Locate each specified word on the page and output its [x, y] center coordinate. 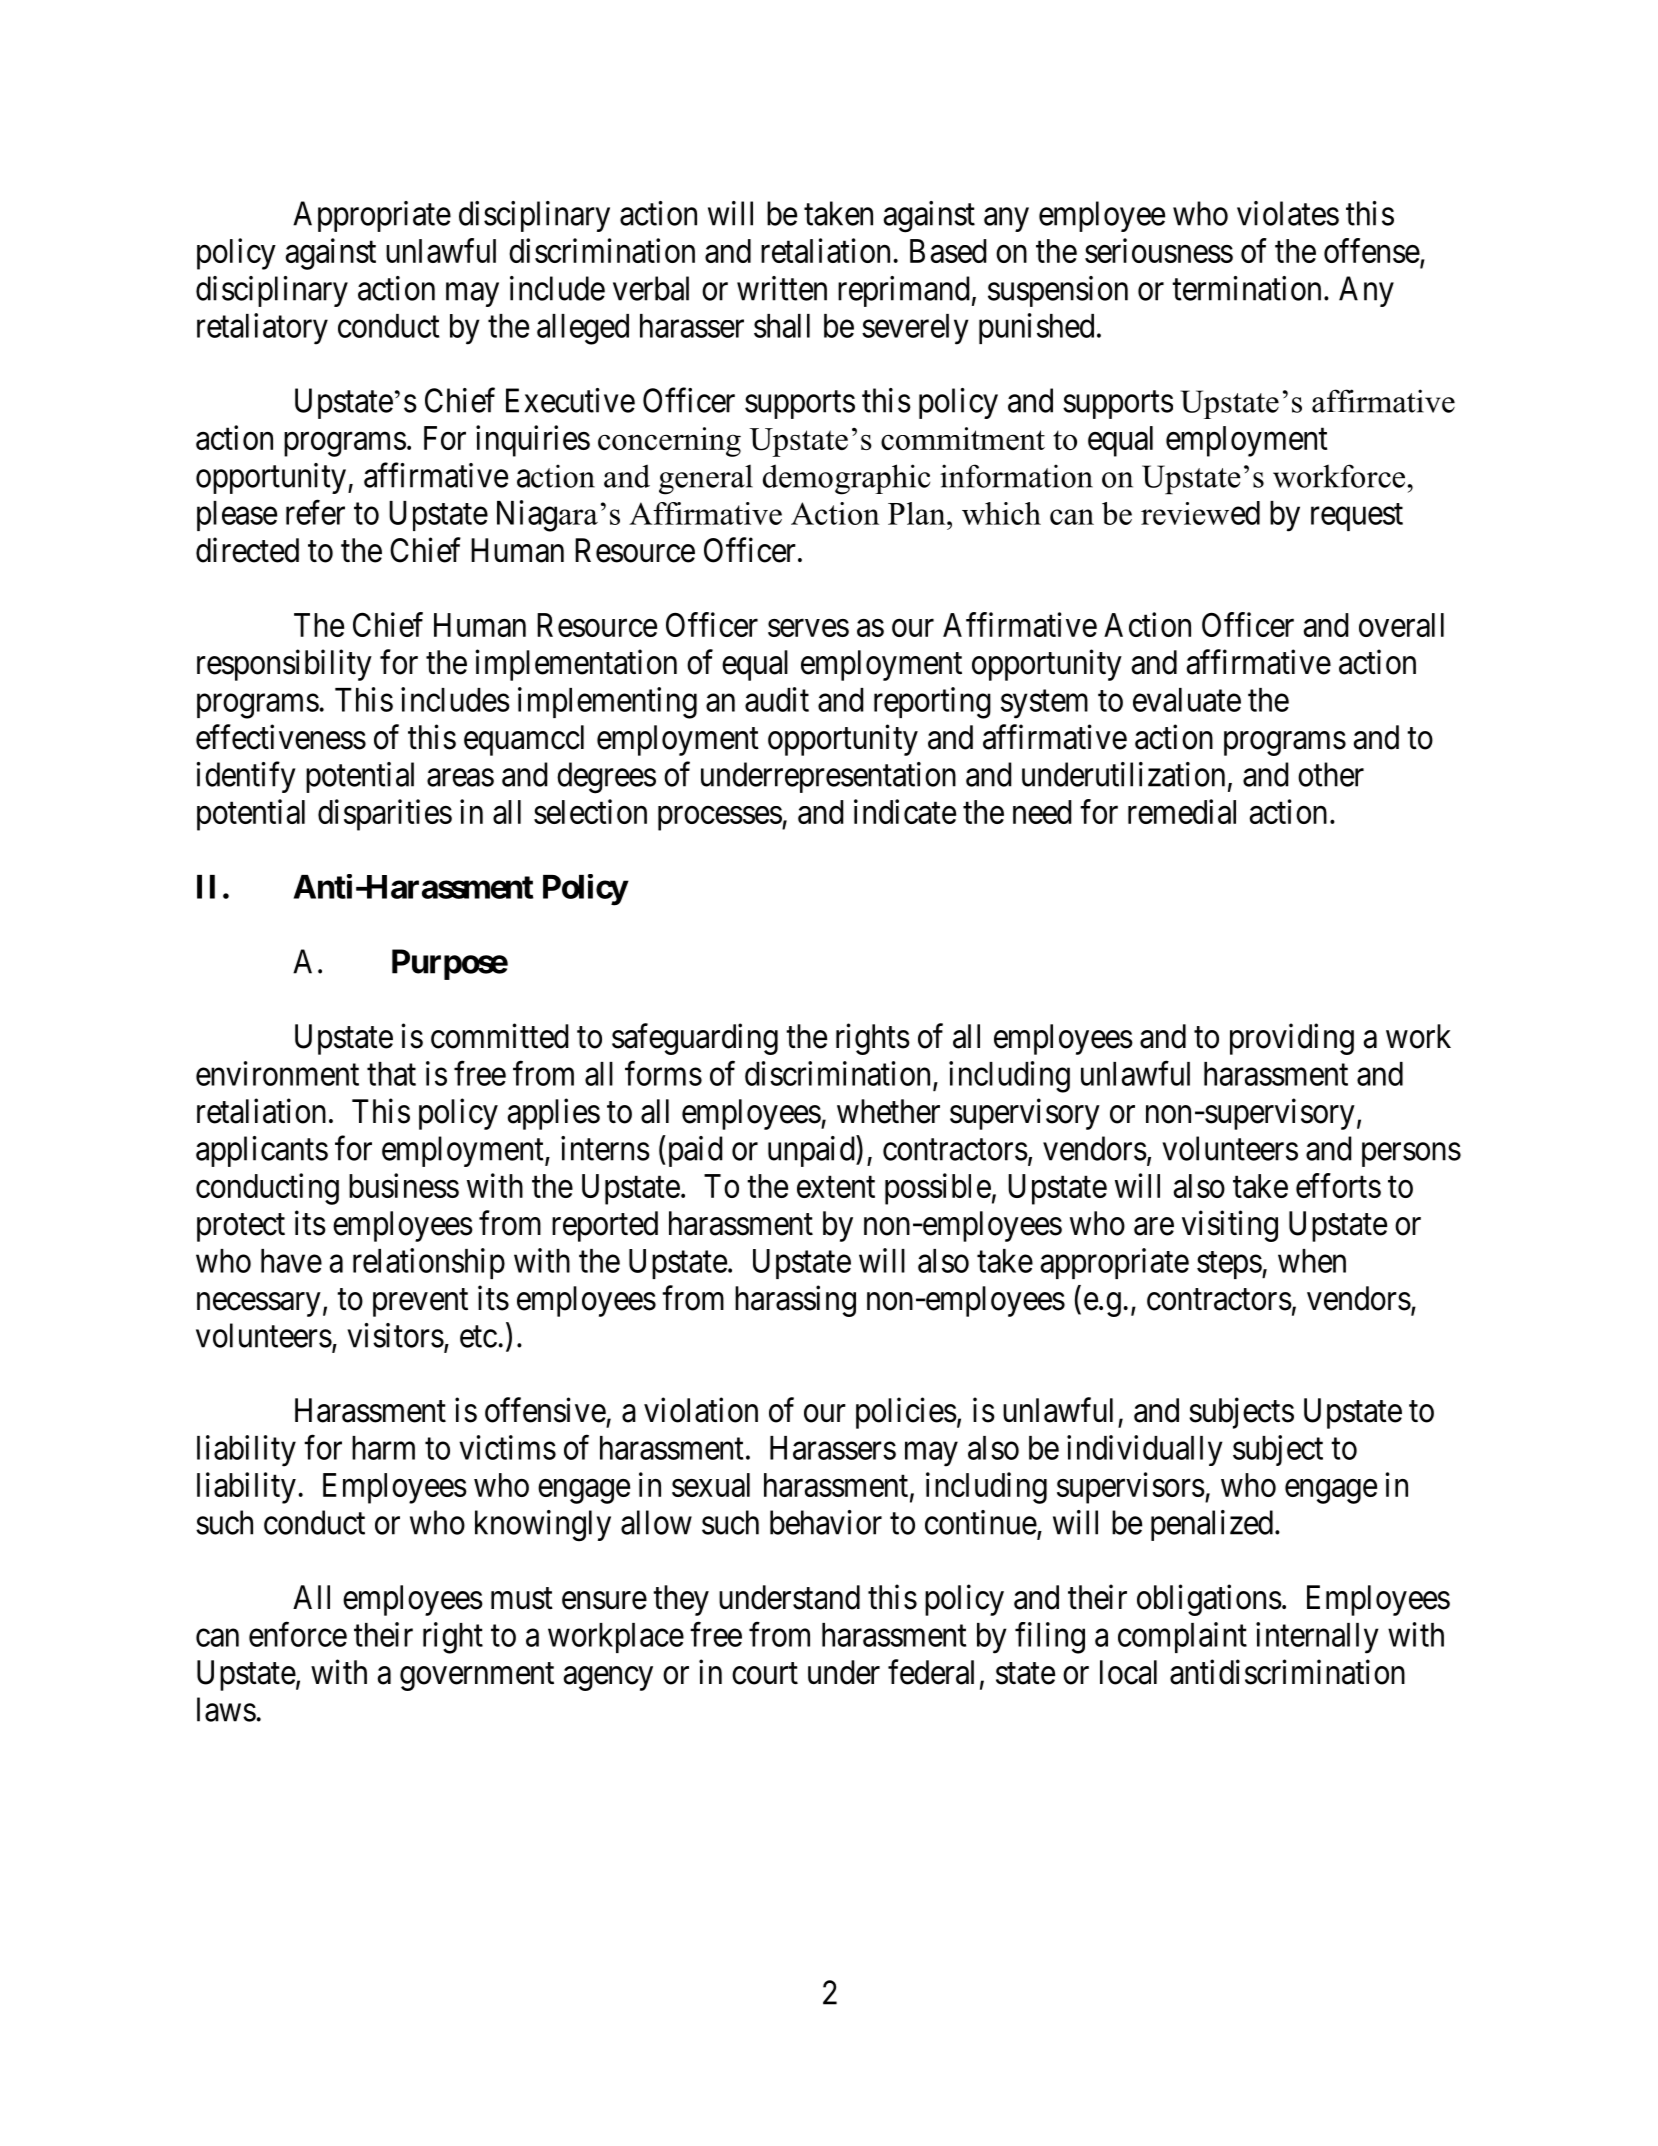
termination [1246, 288]
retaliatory [262, 329]
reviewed [1200, 513]
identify [245, 777]
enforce [298, 1634]
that [391, 1074]
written [782, 288]
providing [1292, 1039]
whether [888, 1111]
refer [315, 512]
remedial [1182, 811]
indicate [905, 811]
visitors [395, 1335]
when [1312, 1261]
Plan [918, 513]
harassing [795, 1301]
